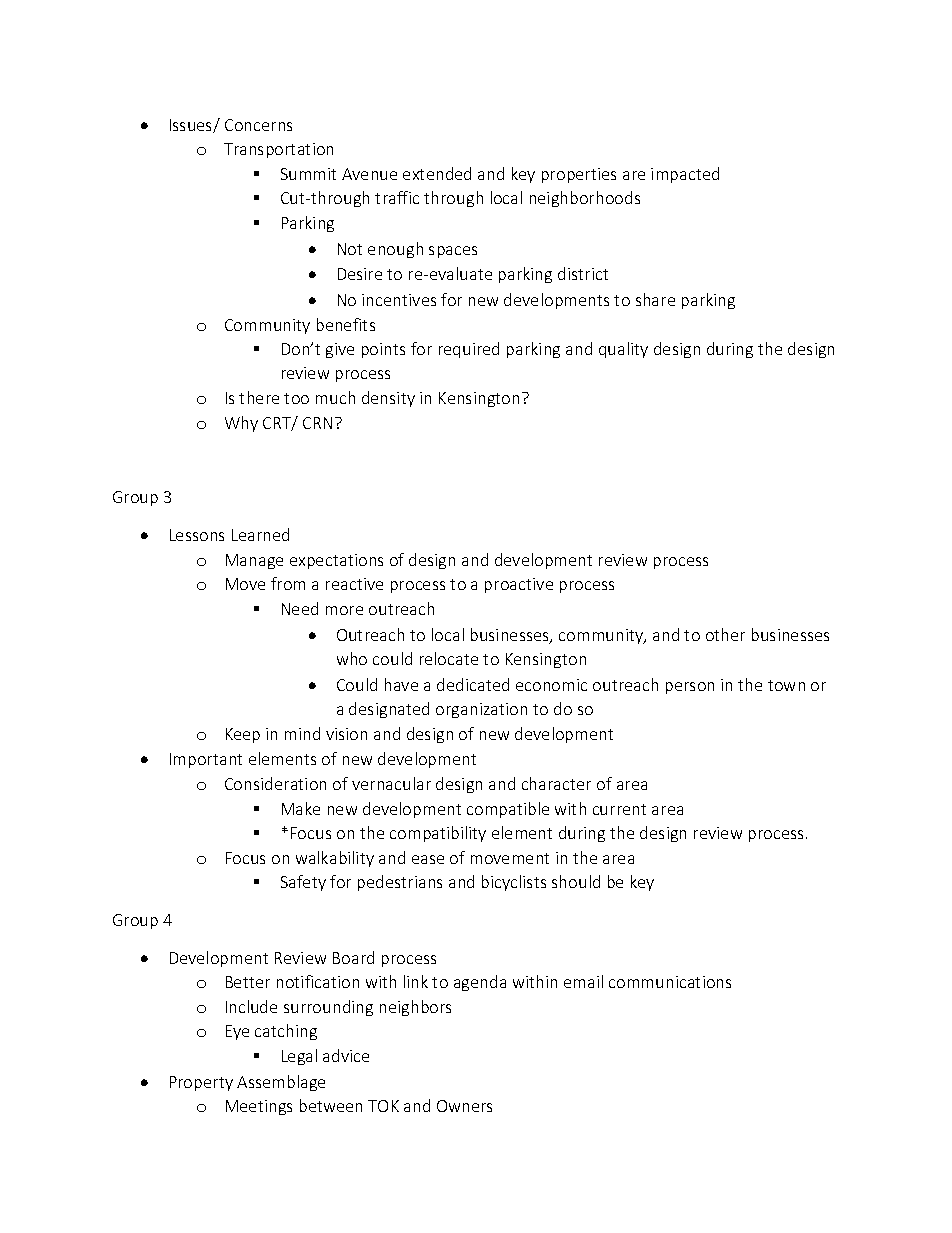 This document has width=952, height=1233. I want to click on Need, so click(300, 608).
